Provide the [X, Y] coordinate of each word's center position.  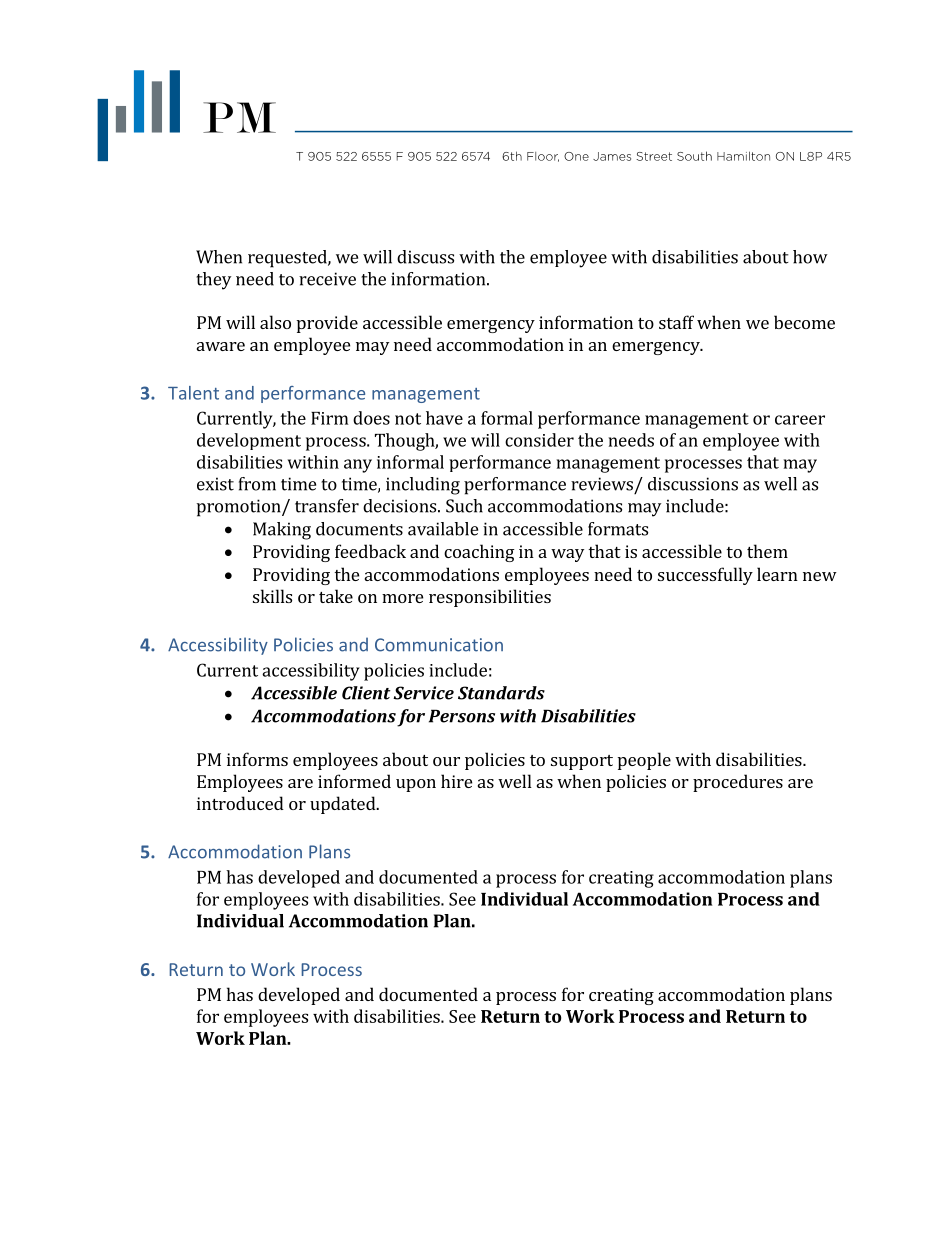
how [810, 257]
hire [456, 781]
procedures [738, 783]
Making [282, 531]
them [767, 551]
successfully [705, 576]
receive [327, 279]
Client [366, 693]
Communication [439, 645]
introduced [240, 803]
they [213, 281]
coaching [479, 553]
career [800, 420]
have [444, 418]
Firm [329, 418]
